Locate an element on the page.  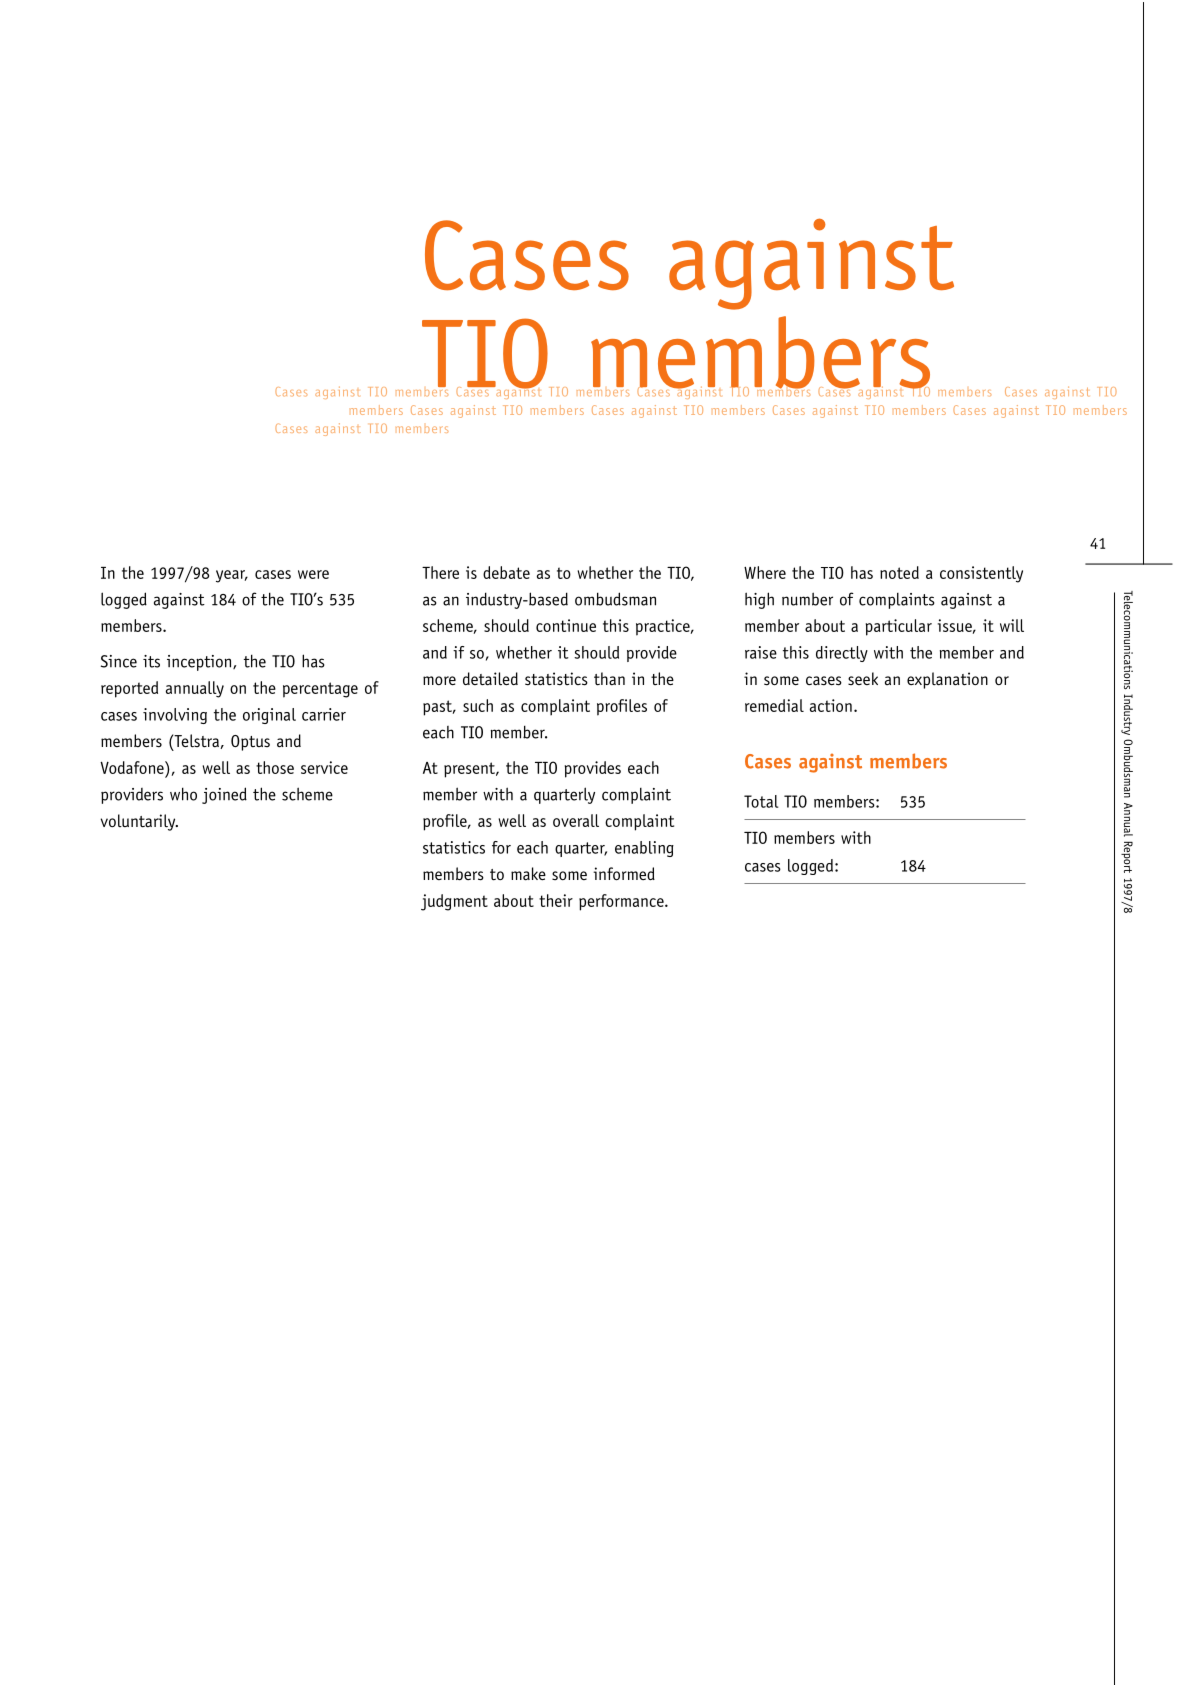
present is located at coordinates (470, 770).
